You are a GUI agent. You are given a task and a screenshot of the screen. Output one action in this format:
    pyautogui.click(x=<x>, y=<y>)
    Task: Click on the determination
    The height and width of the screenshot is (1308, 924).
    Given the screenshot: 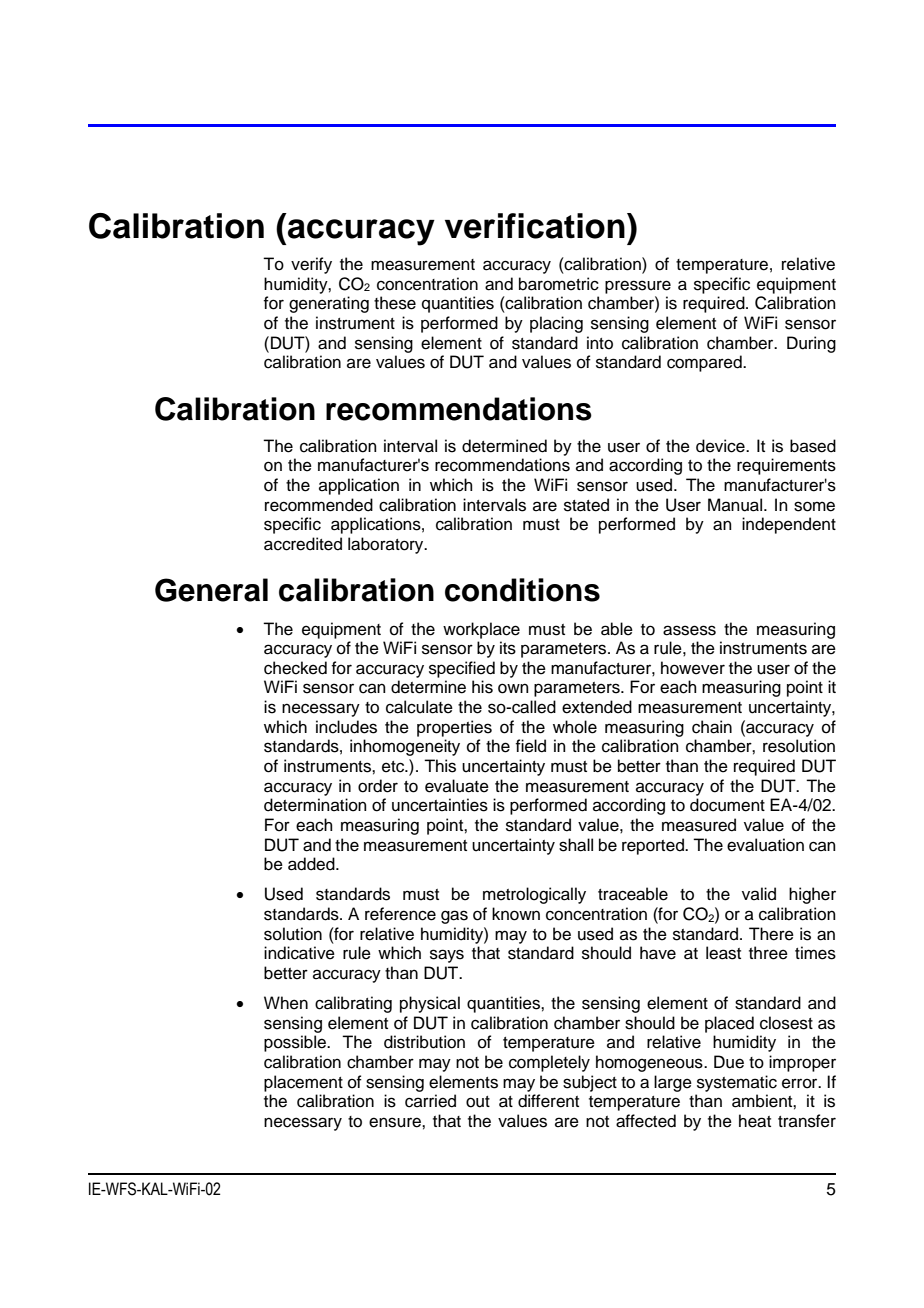 What is the action you would take?
    pyautogui.click(x=315, y=805)
